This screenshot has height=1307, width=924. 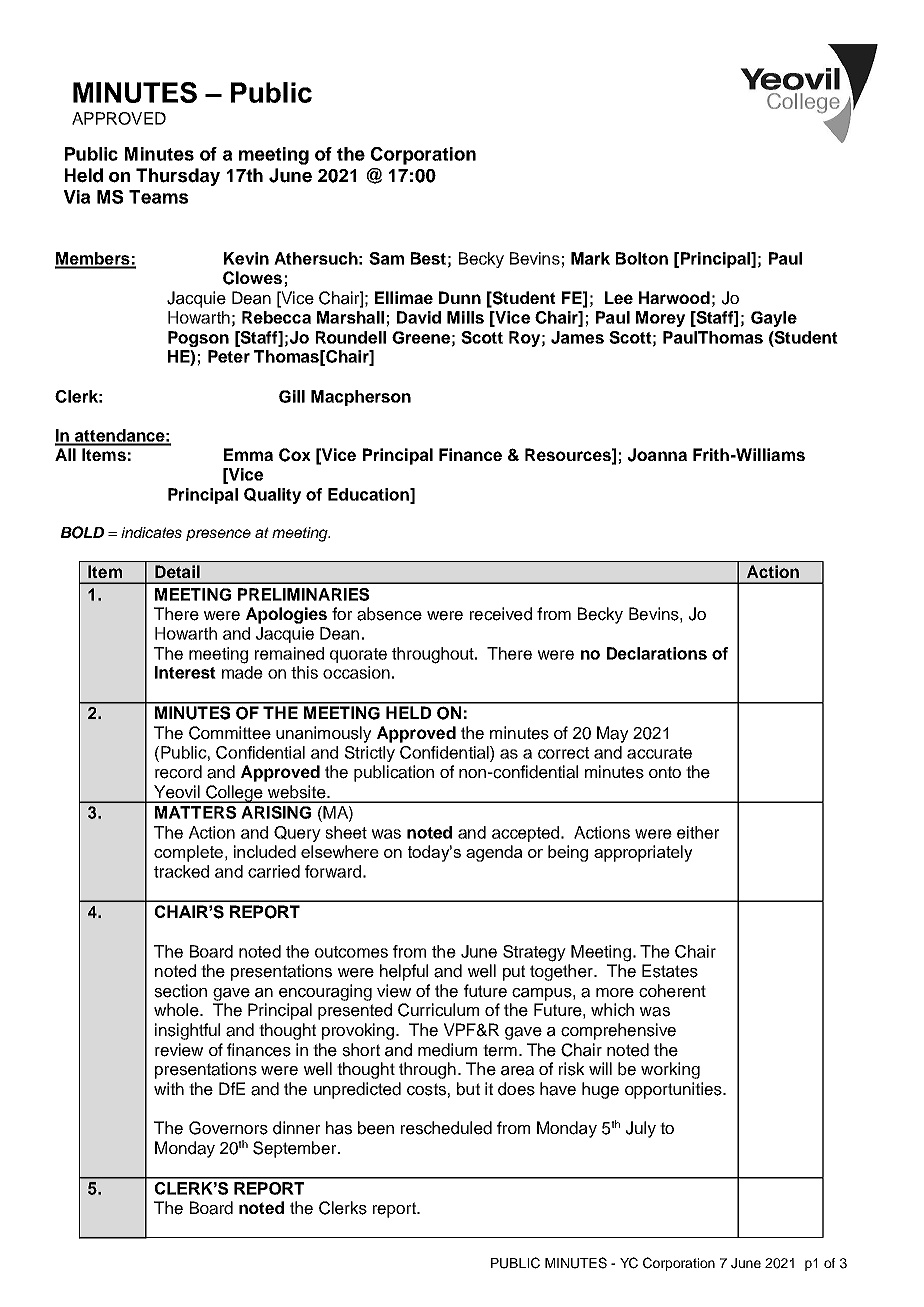 I want to click on Bolton, so click(x=642, y=258).
